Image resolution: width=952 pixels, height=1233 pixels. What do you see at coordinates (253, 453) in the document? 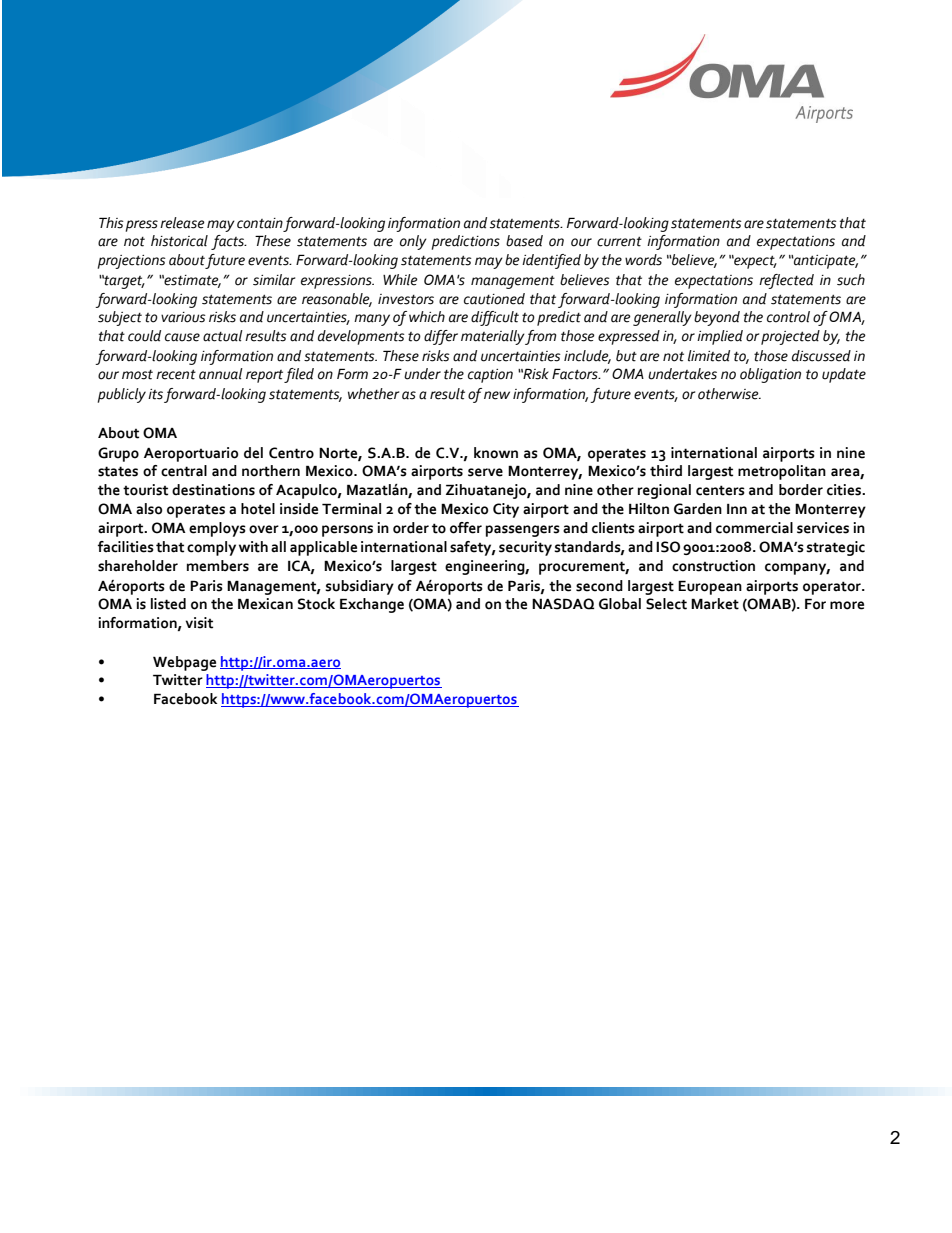
I see `del` at bounding box center [253, 453].
